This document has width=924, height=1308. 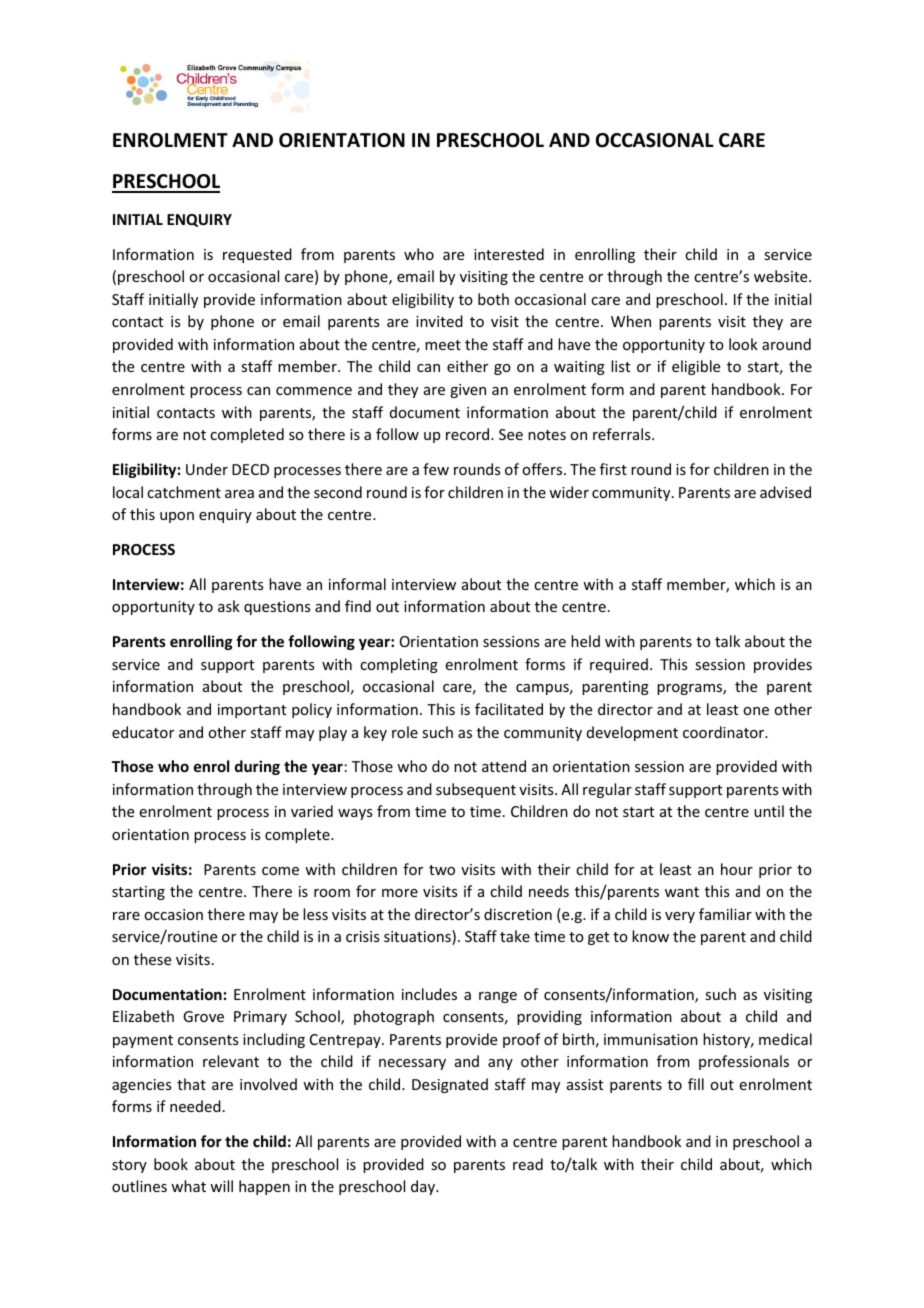 I want to click on few, so click(x=436, y=469).
